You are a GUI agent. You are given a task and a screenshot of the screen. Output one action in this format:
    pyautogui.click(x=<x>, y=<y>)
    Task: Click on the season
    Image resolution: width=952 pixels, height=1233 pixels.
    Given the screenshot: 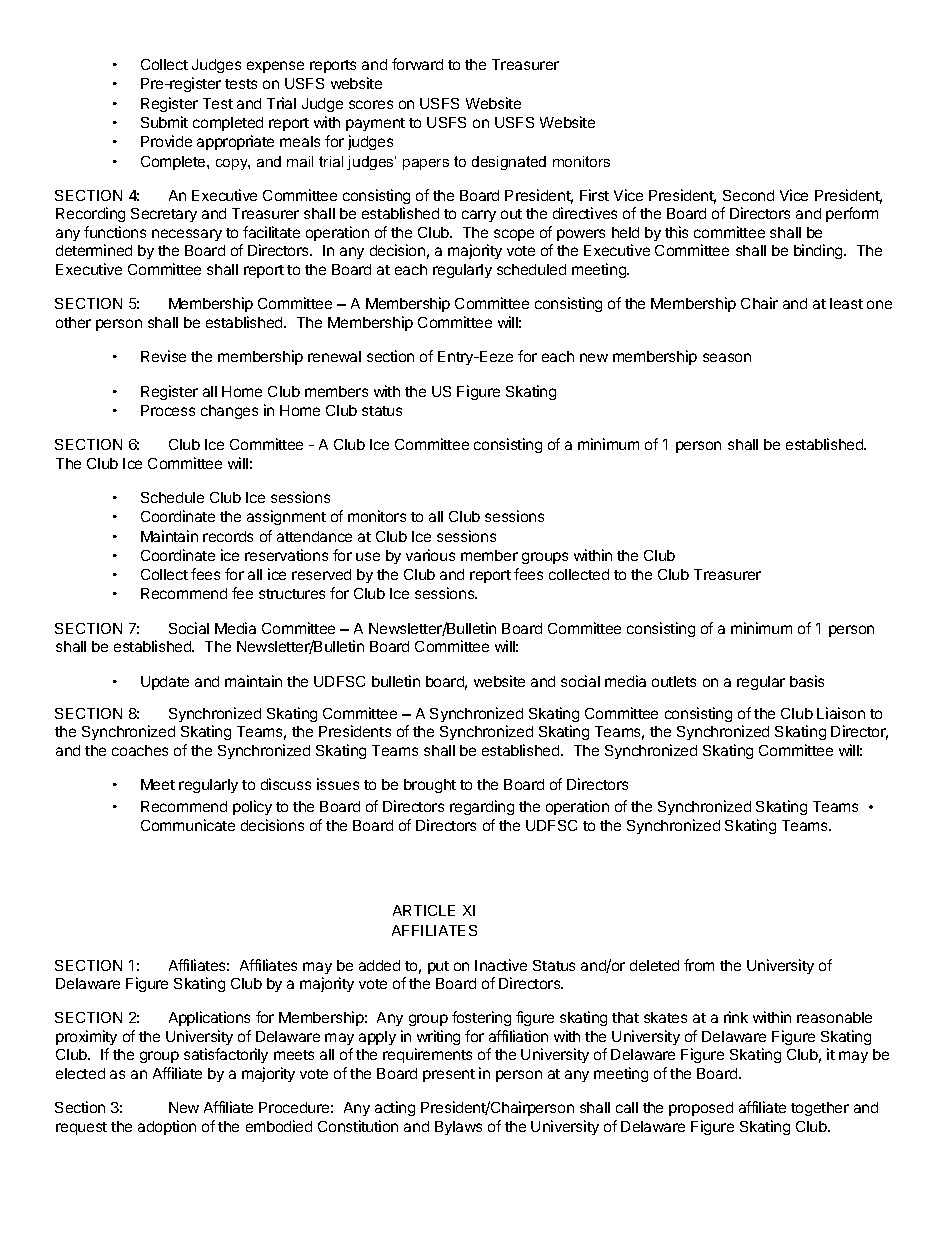 What is the action you would take?
    pyautogui.click(x=727, y=357)
